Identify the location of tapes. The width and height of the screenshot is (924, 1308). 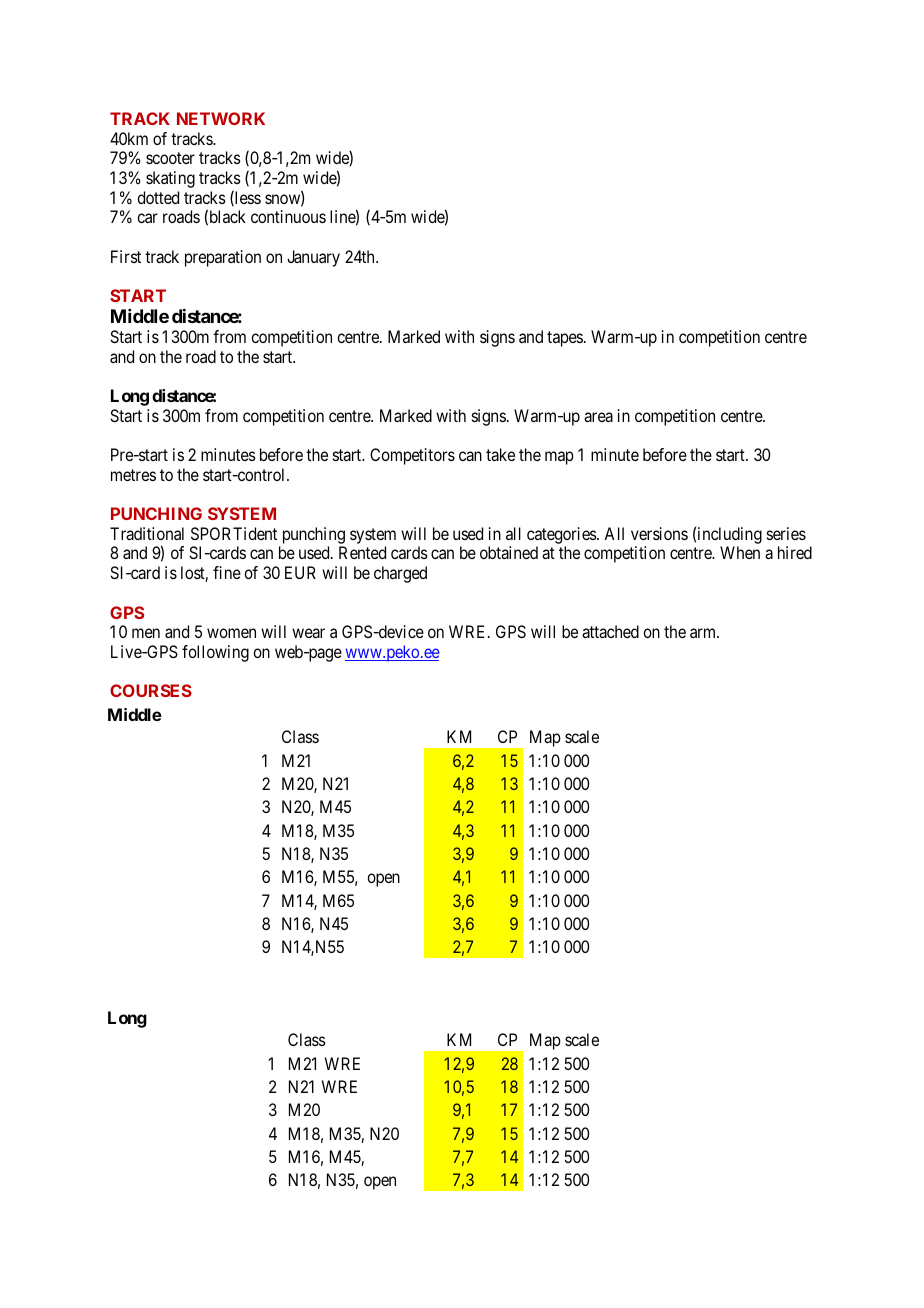
(565, 339).
